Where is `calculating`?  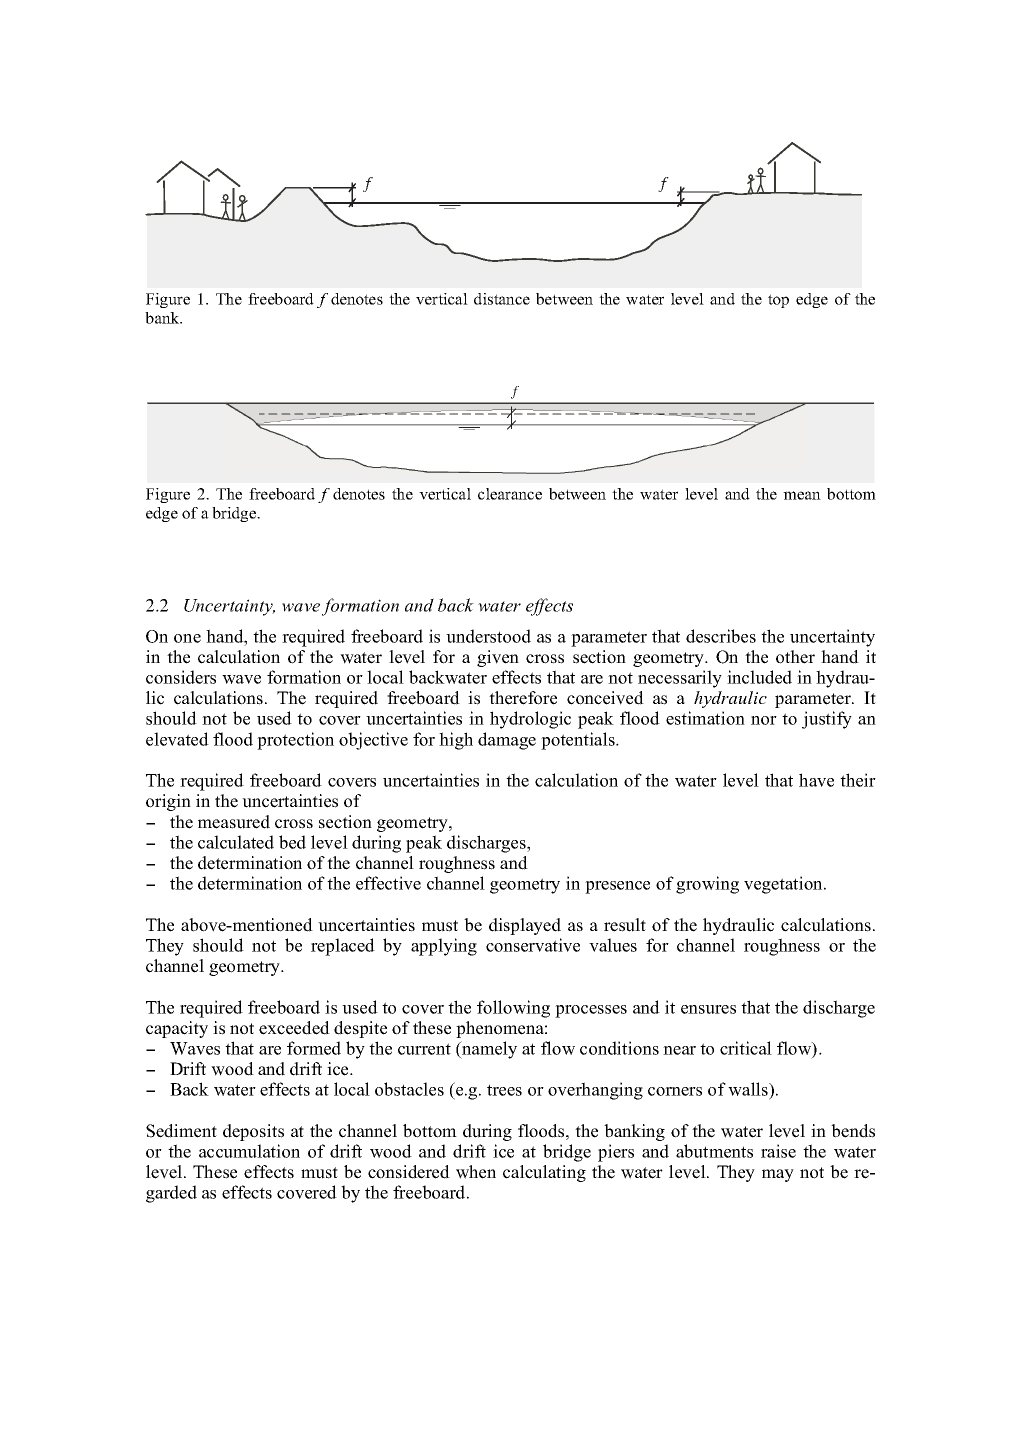
calculating is located at coordinates (544, 1173).
